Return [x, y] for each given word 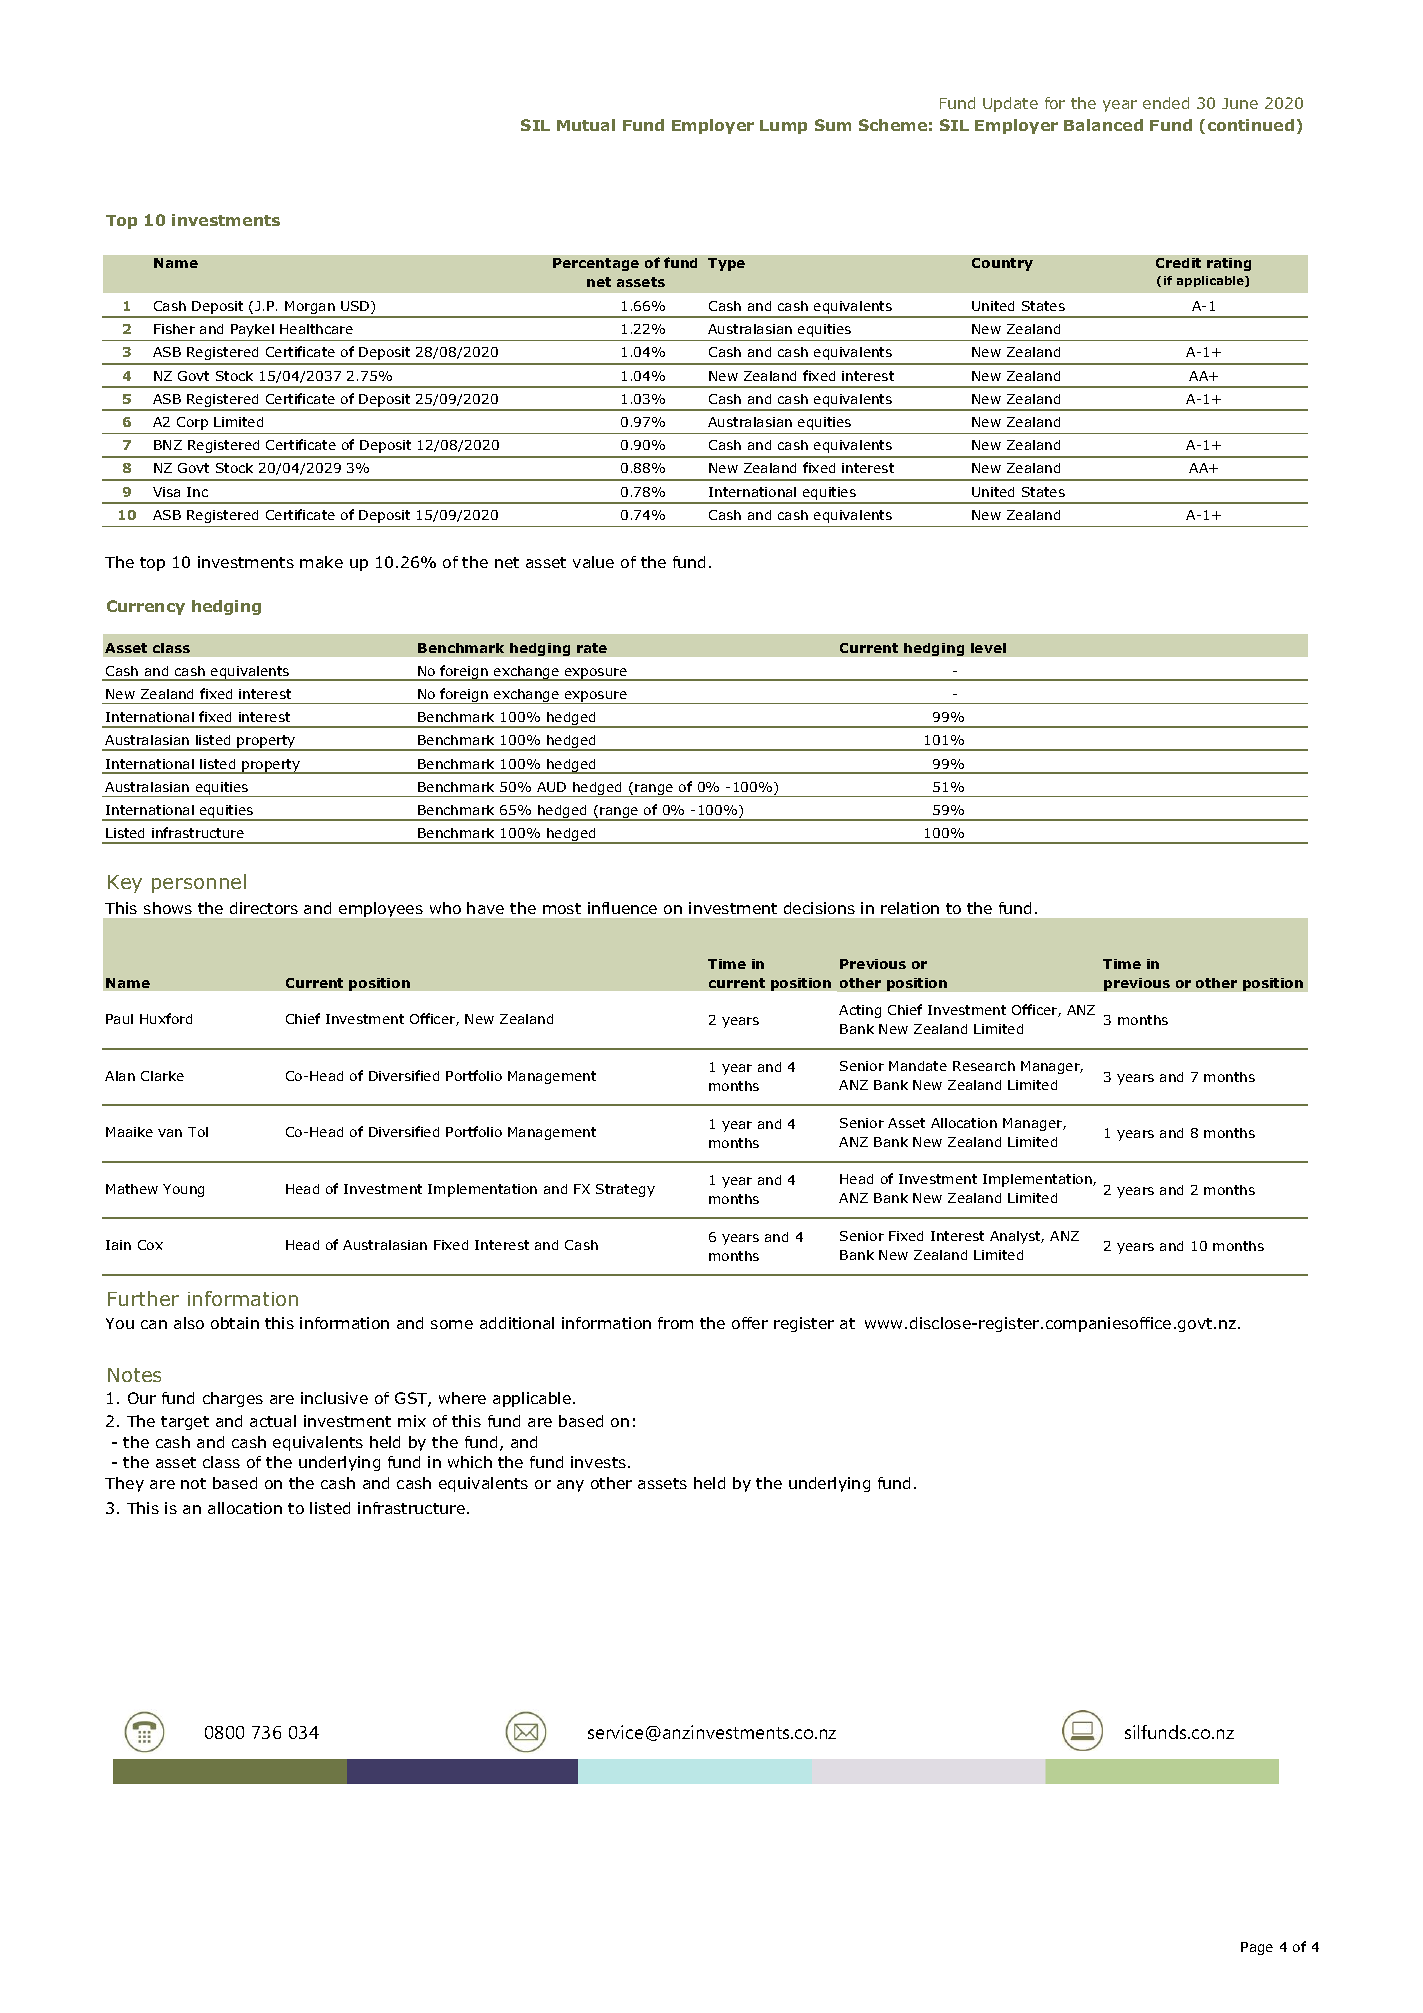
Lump [783, 127]
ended [1166, 103]
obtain [235, 1323]
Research [984, 1066]
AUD [551, 787]
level [988, 648]
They [124, 1484]
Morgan [310, 309]
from [675, 1323]
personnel [199, 883]
